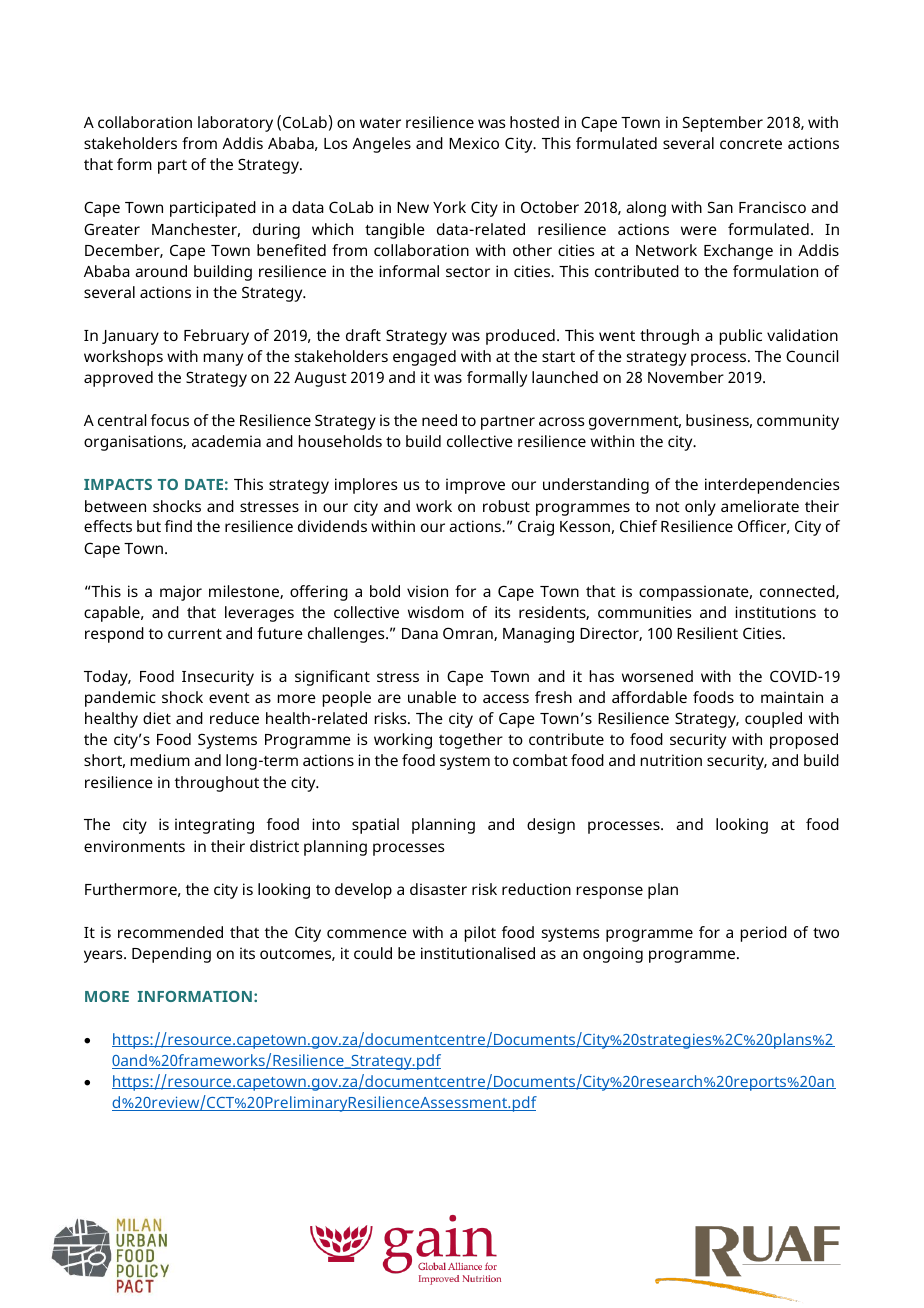 This screenshot has width=924, height=1308. What do you see at coordinates (707, 633) in the screenshot?
I see `Resilient` at bounding box center [707, 633].
